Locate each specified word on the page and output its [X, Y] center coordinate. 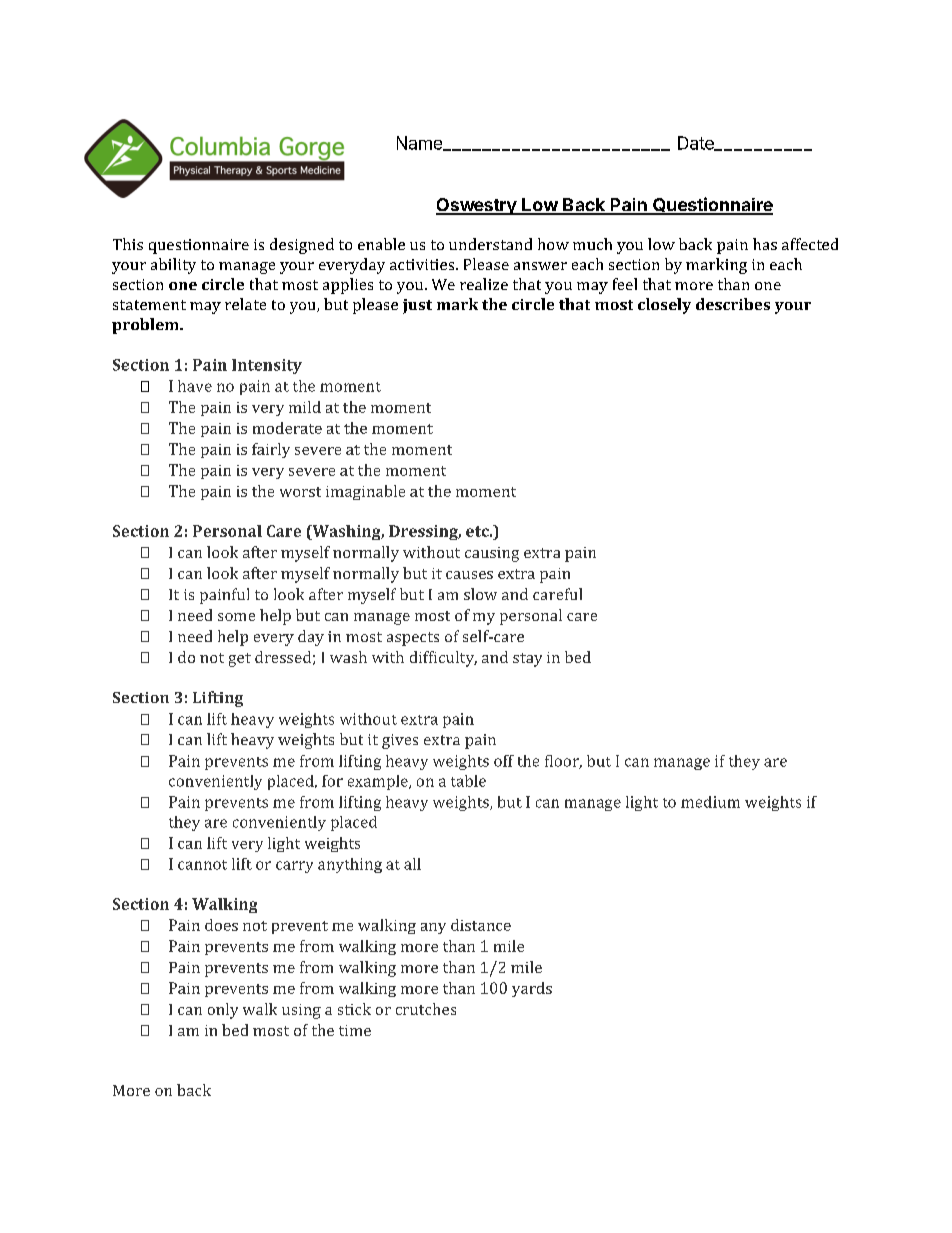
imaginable [365, 492]
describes [733, 304]
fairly [271, 450]
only [223, 1011]
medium [710, 802]
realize [484, 284]
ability [173, 266]
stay [527, 660]
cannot [202, 865]
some [236, 617]
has [765, 244]
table [468, 781]
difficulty [443, 659]
